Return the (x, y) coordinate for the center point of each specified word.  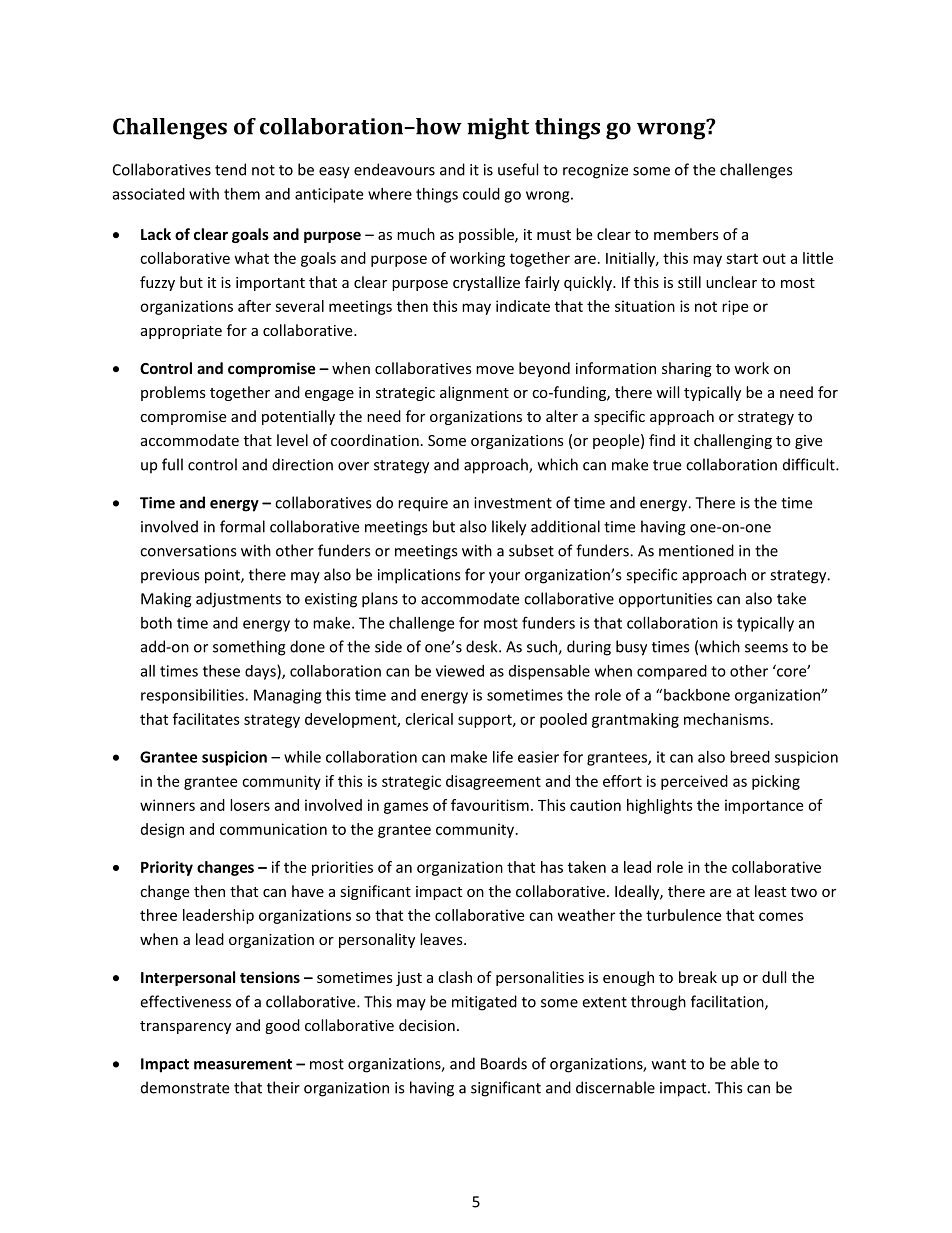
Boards (504, 1063)
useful (518, 169)
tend (230, 169)
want (669, 1064)
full (172, 464)
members (686, 234)
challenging (733, 441)
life (503, 757)
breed (750, 757)
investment (513, 503)
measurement (243, 1064)
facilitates (206, 719)
